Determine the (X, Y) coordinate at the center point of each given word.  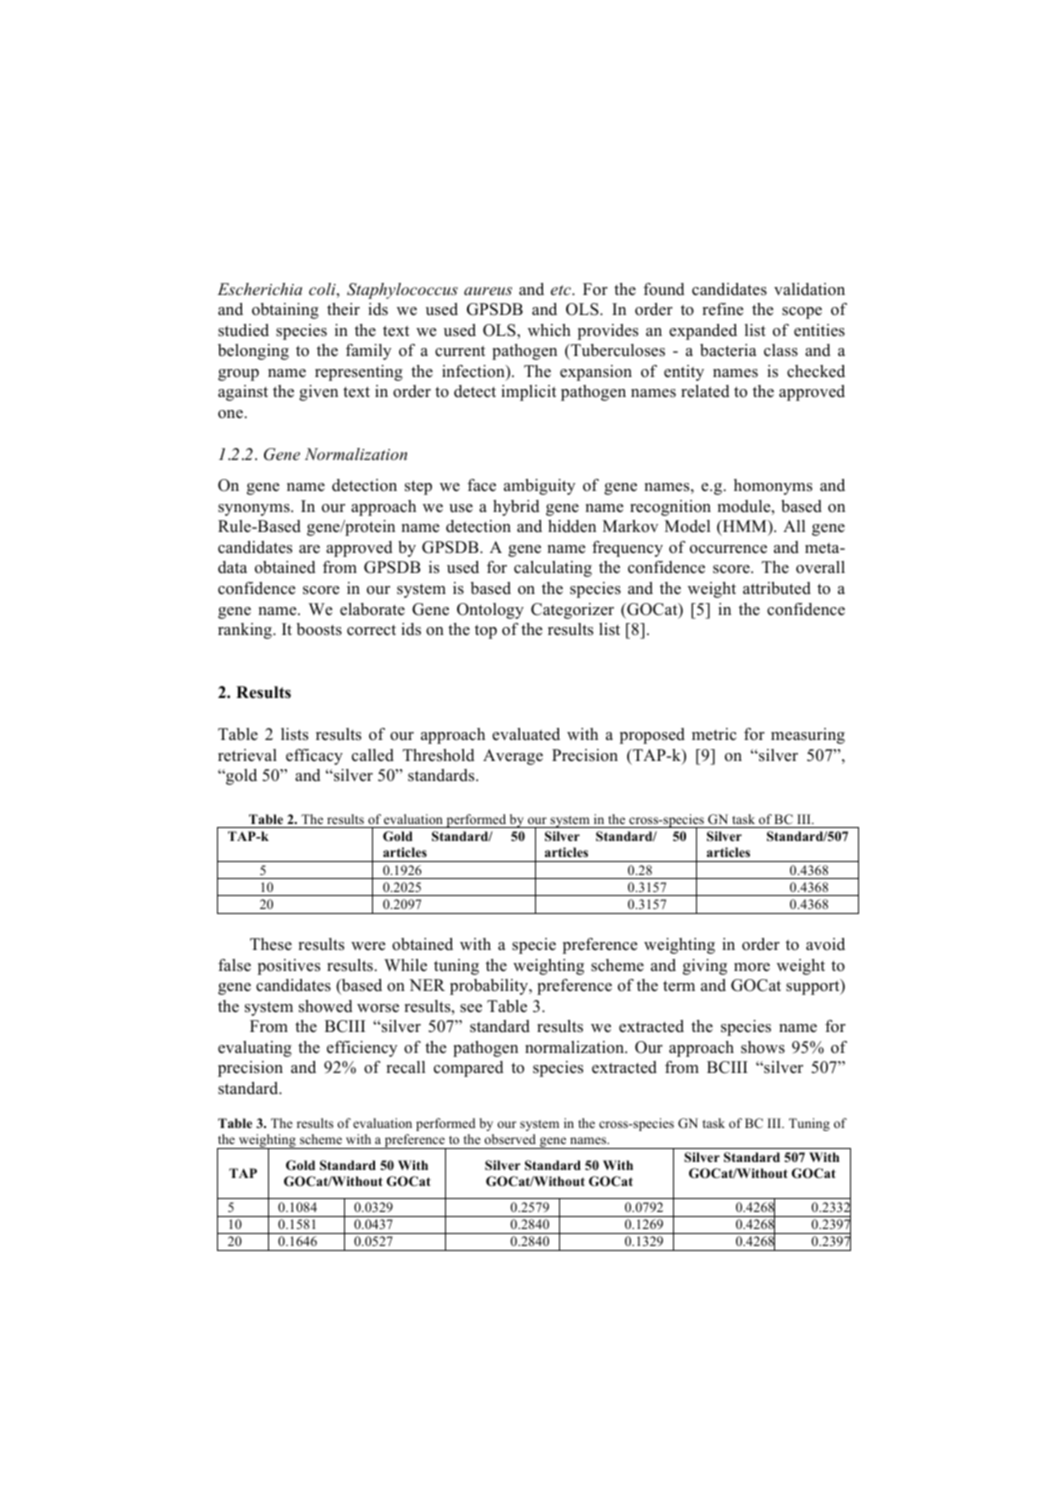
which (549, 330)
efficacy (314, 757)
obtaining (285, 311)
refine (723, 309)
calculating (553, 569)
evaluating (255, 1049)
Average (513, 757)
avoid (825, 944)
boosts (319, 629)
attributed (777, 588)
